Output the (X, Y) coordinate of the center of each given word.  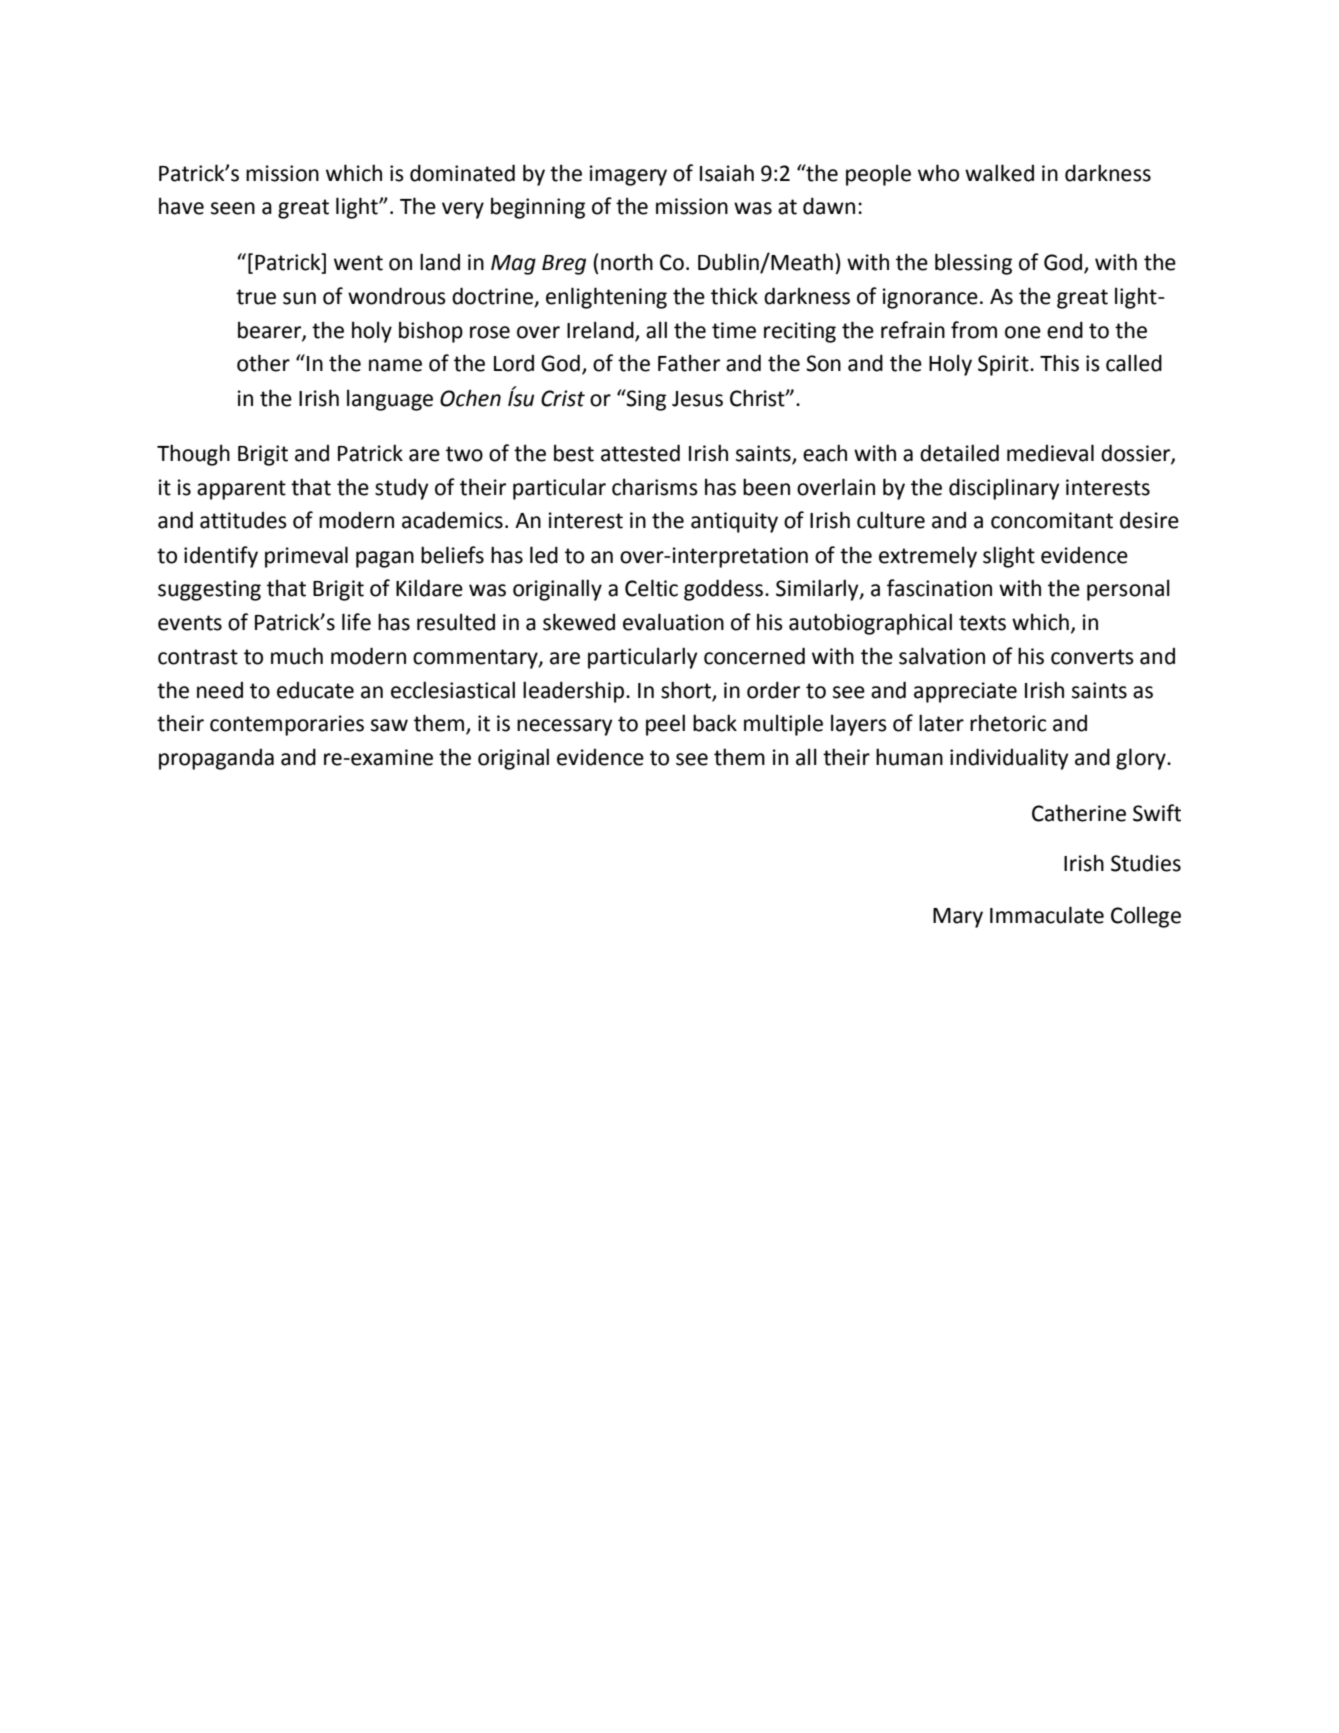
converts (1092, 657)
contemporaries (287, 725)
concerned (754, 656)
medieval (1050, 453)
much (297, 656)
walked (999, 173)
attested (640, 453)
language (390, 400)
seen (233, 208)
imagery (628, 175)
